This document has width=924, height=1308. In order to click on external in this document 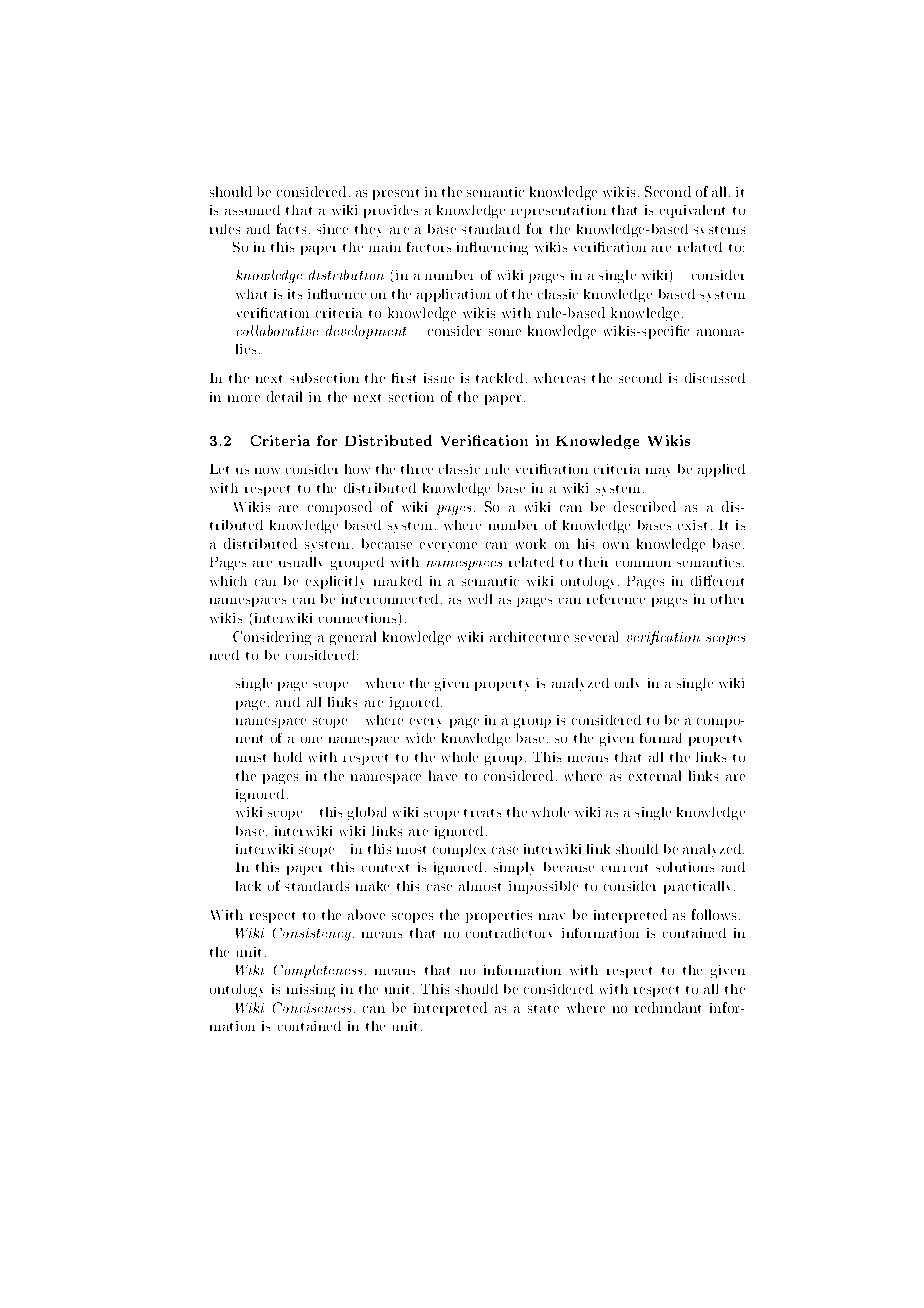, I will do `click(655, 775)`.
